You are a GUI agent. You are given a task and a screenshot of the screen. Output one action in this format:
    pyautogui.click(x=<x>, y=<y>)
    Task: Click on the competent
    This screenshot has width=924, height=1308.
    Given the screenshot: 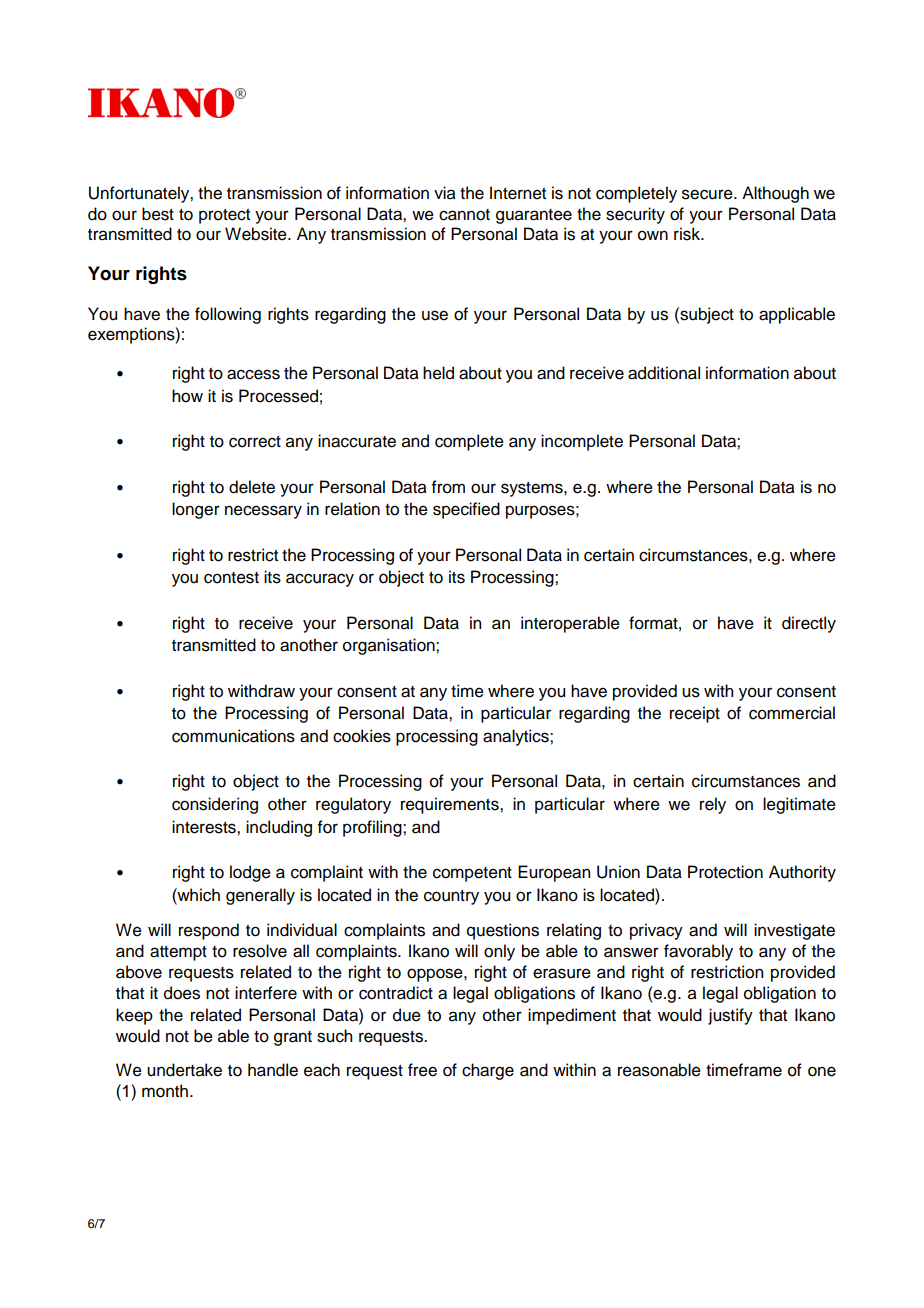 What is the action you would take?
    pyautogui.click(x=472, y=874)
